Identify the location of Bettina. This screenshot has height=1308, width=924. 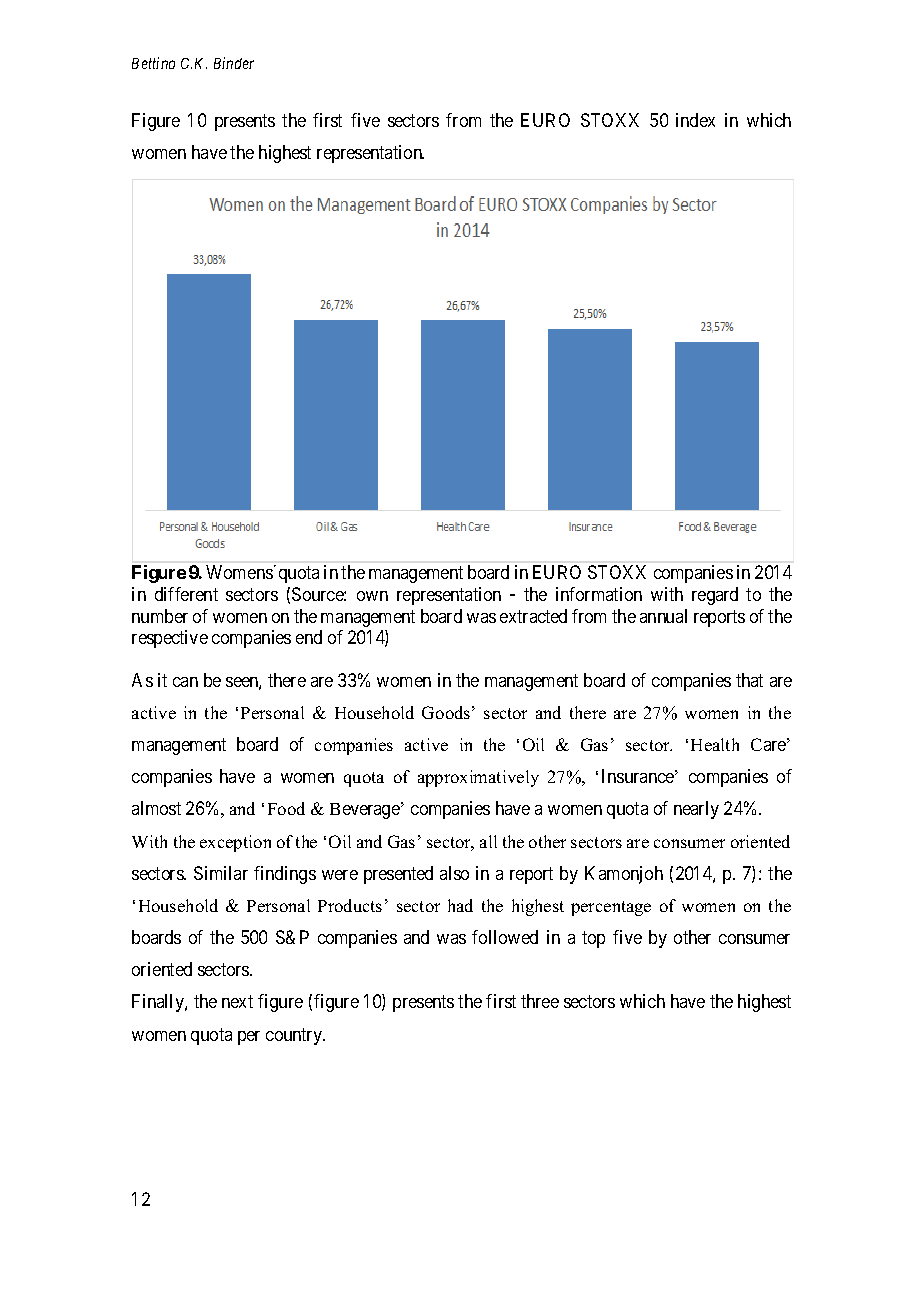
(153, 63).
